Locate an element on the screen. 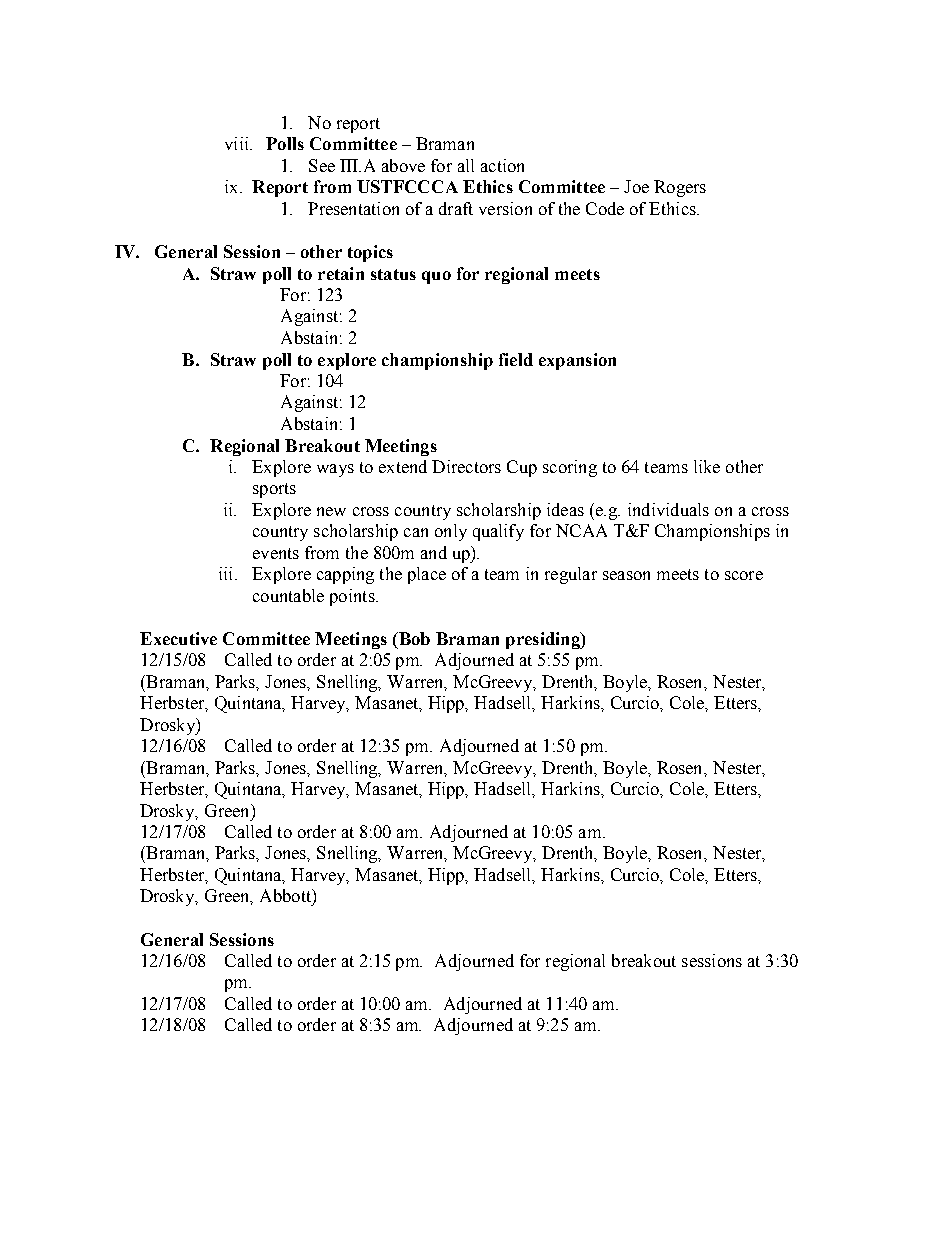 The height and width of the screenshot is (1233, 952). individuals is located at coordinates (668, 509).
